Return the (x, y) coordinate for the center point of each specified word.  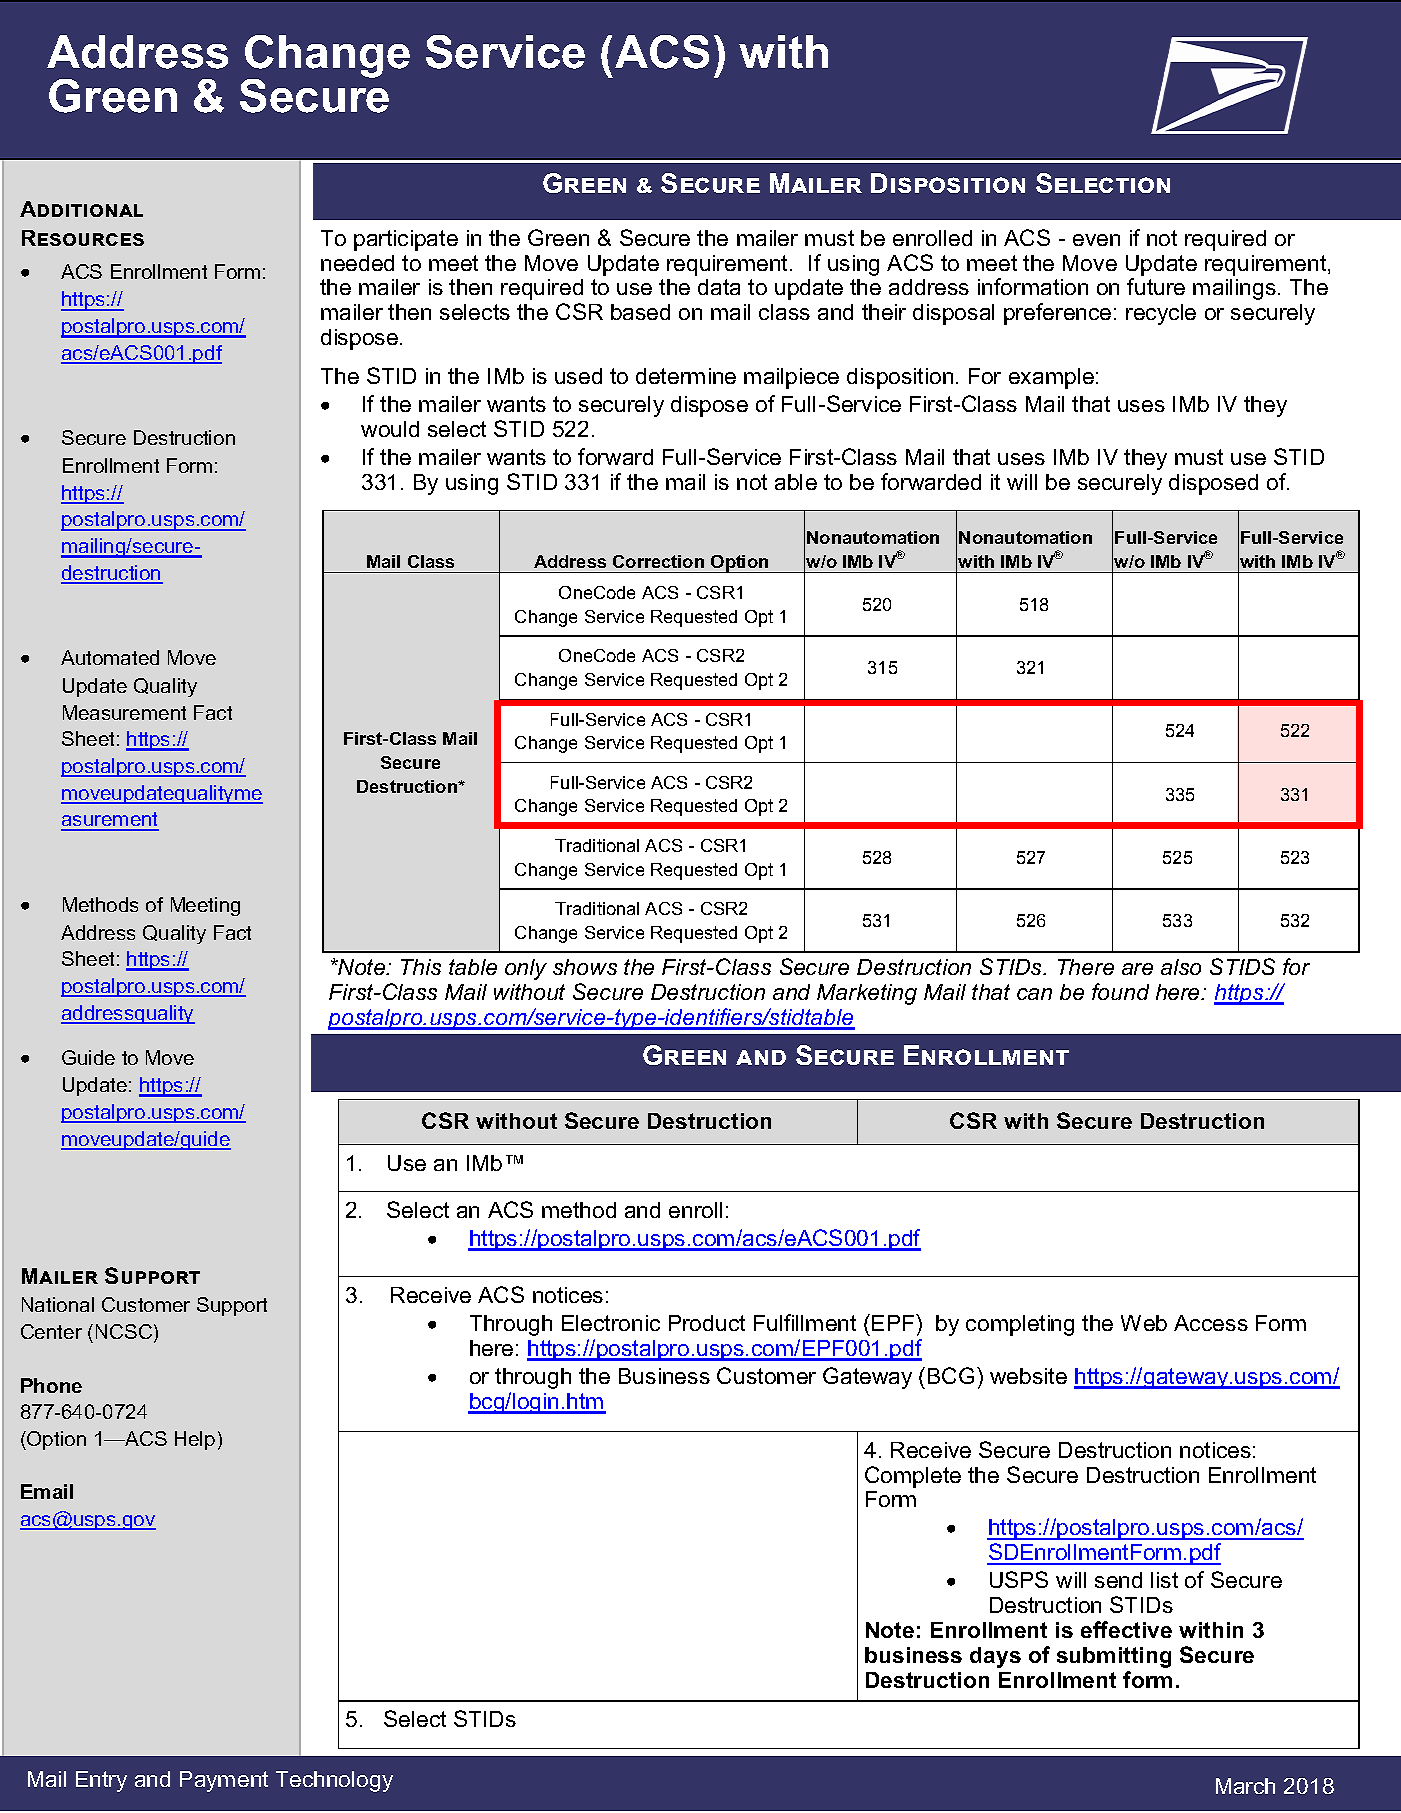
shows (585, 967)
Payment (224, 1781)
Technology (334, 1781)
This (421, 967)
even (1096, 240)
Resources (83, 238)
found (1120, 991)
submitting (1114, 1657)
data (719, 287)
